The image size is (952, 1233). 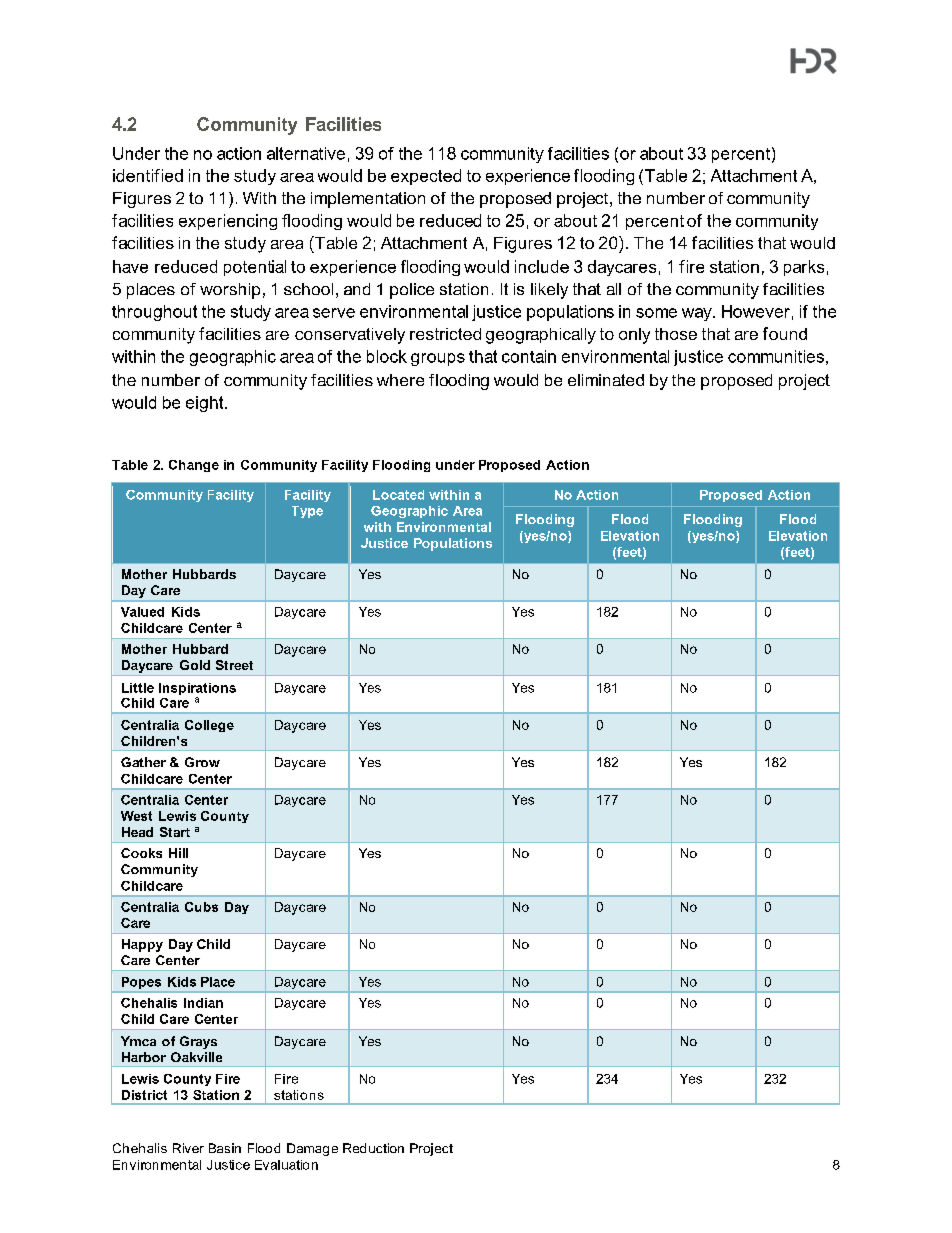 I want to click on Located, so click(x=398, y=495).
